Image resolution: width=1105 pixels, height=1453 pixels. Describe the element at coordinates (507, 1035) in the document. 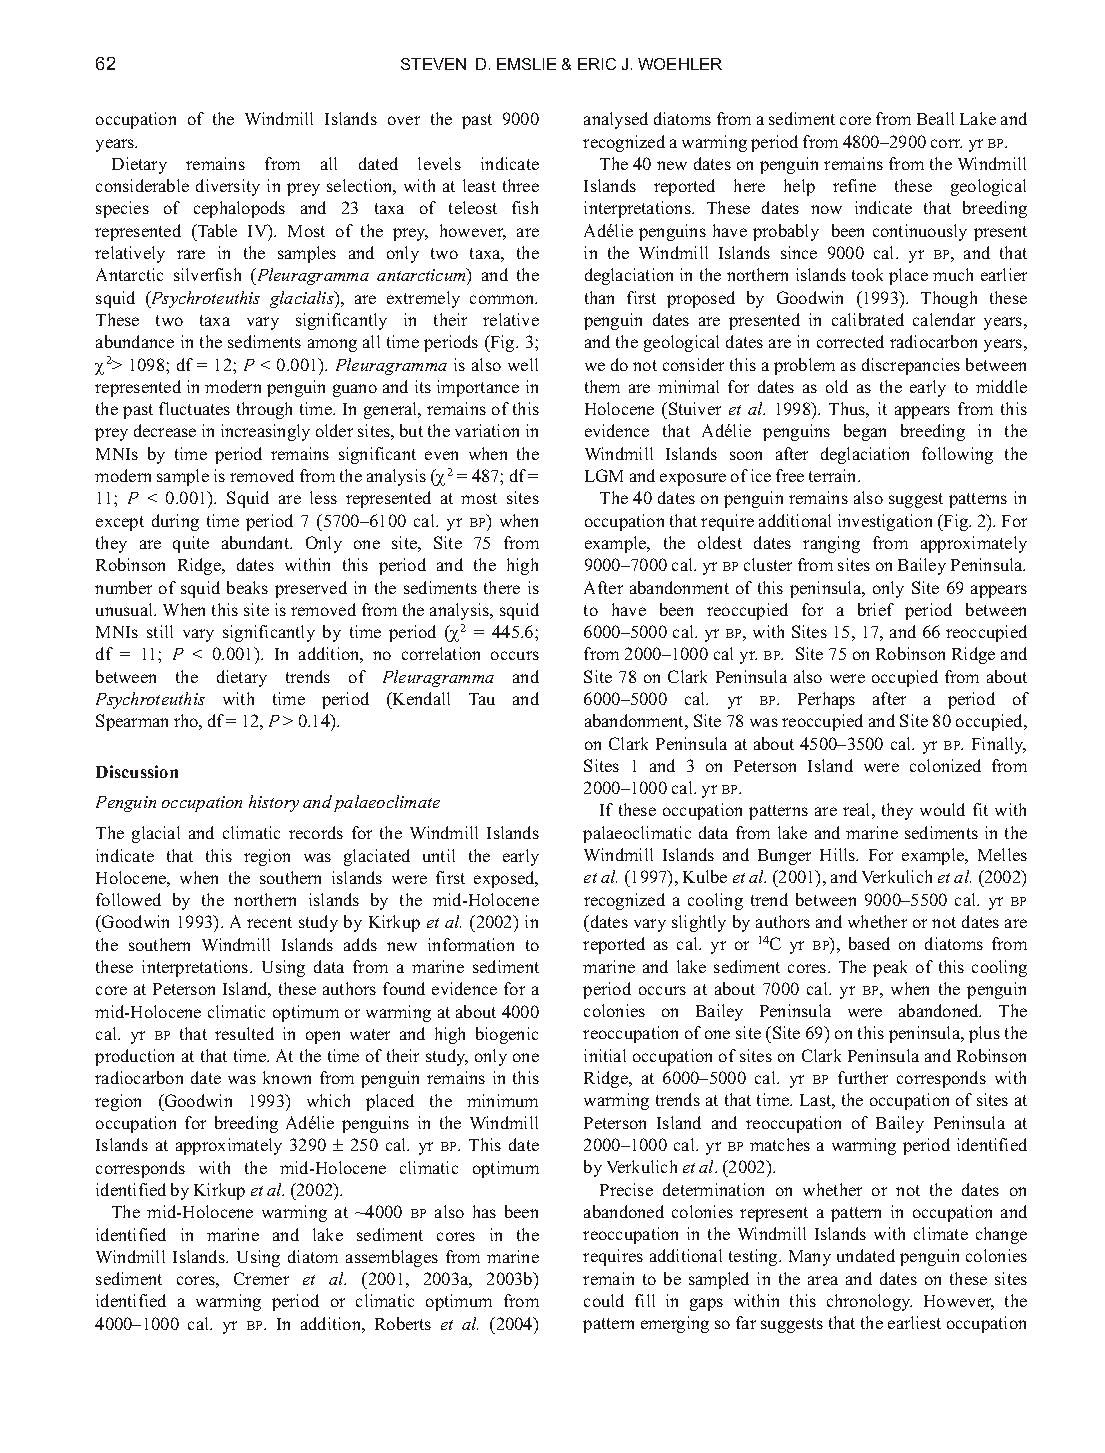

I see `biogenic` at that location.
